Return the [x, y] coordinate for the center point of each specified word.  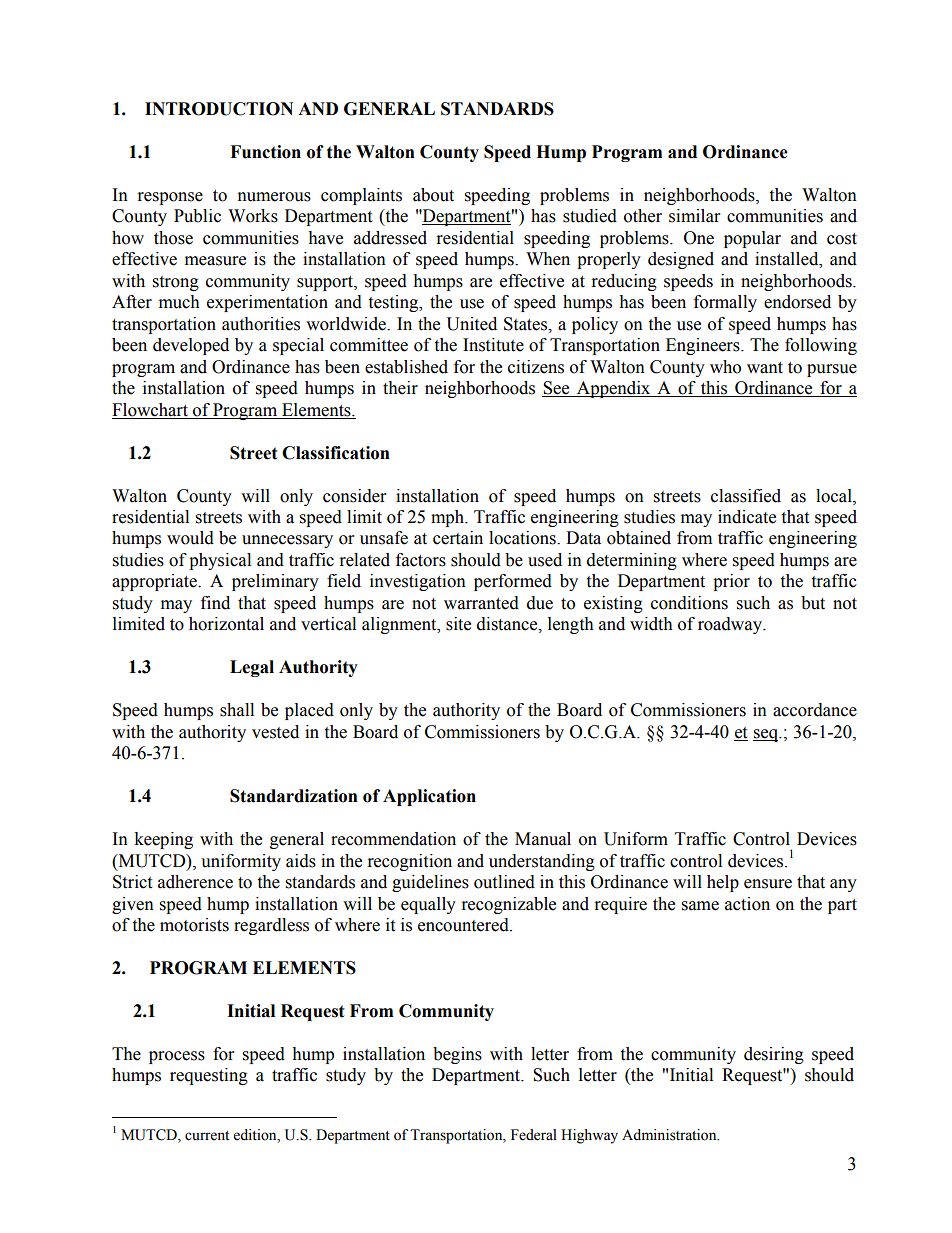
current [207, 1136]
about [433, 195]
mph [449, 518]
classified [746, 496]
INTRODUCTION [219, 109]
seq [766, 735]
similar [694, 216]
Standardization [294, 796]
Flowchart [150, 410]
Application [429, 797]
